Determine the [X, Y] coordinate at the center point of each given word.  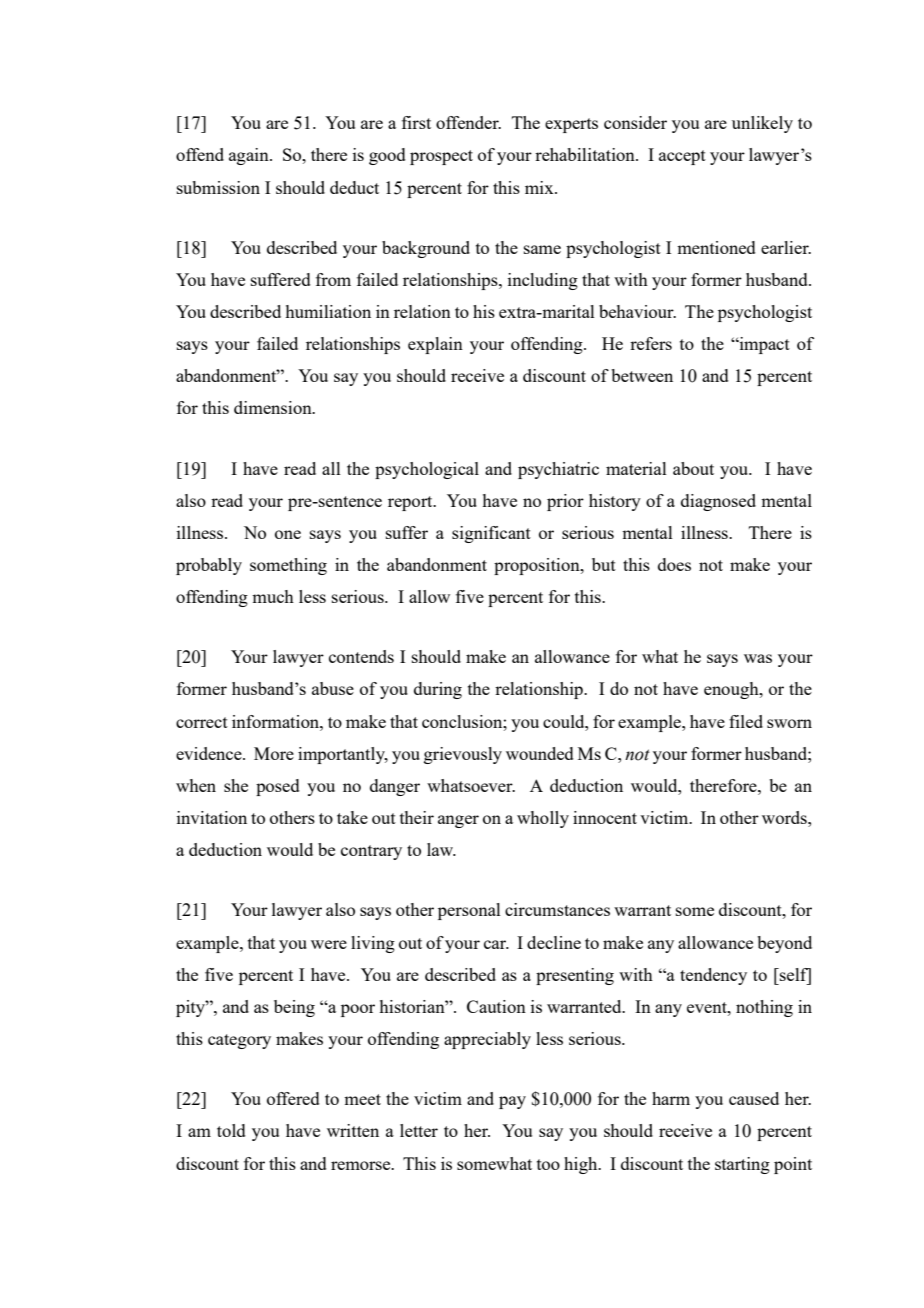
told [231, 1130]
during [438, 690]
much [273, 596]
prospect [441, 157]
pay [512, 1102]
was [758, 658]
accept [682, 157]
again [250, 156]
